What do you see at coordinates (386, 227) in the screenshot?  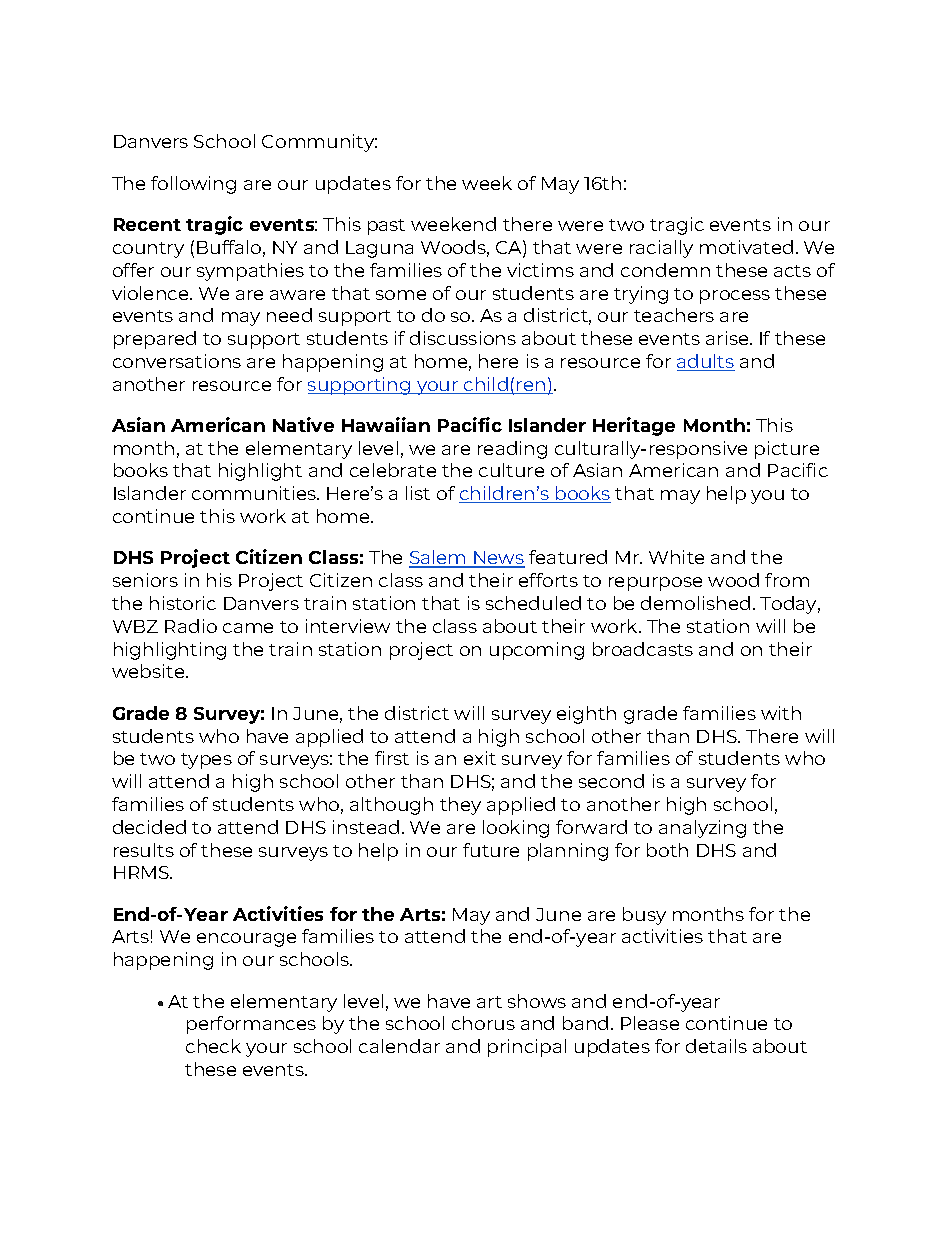 I see `past` at bounding box center [386, 227].
